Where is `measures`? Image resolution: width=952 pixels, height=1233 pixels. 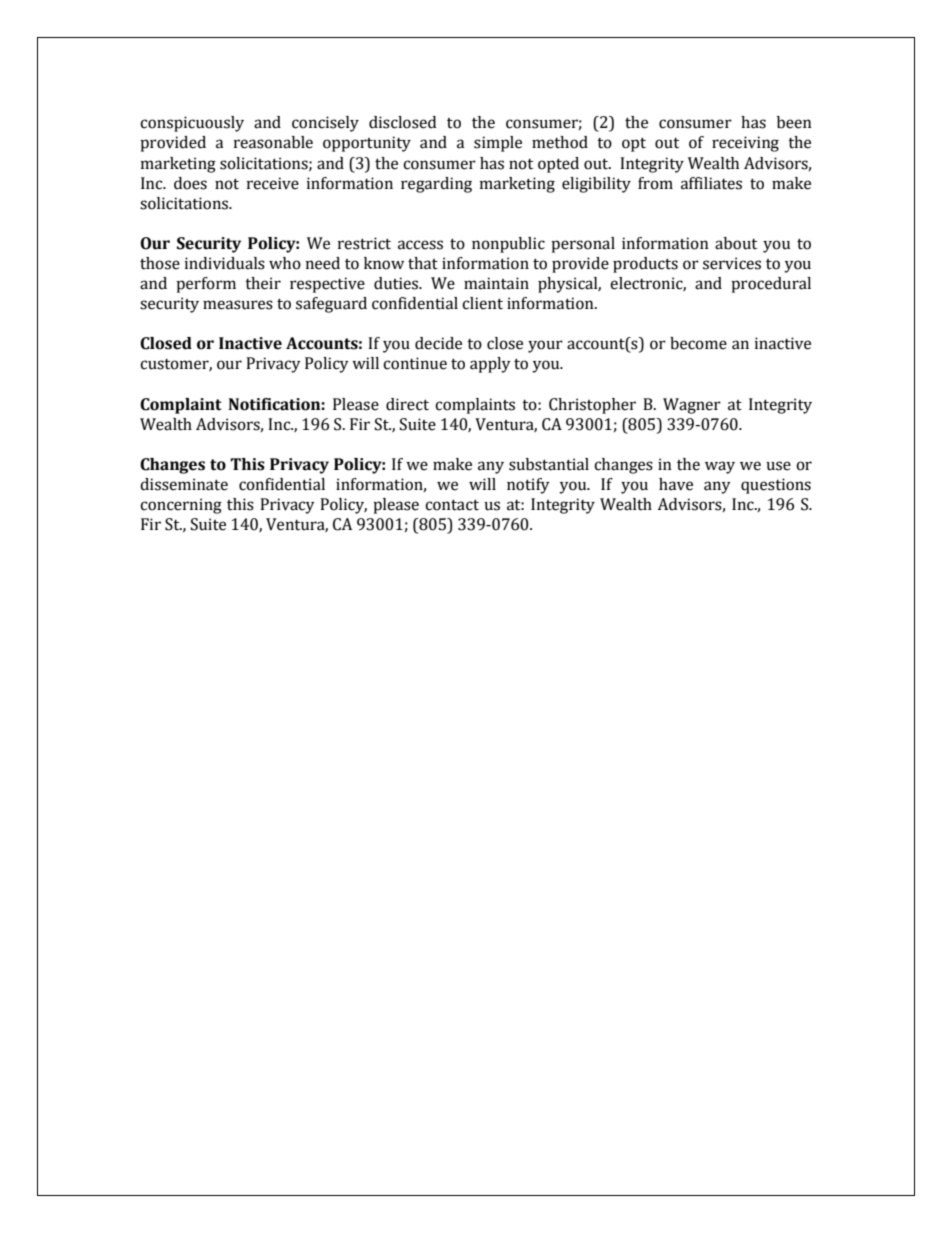
measures is located at coordinates (238, 305).
